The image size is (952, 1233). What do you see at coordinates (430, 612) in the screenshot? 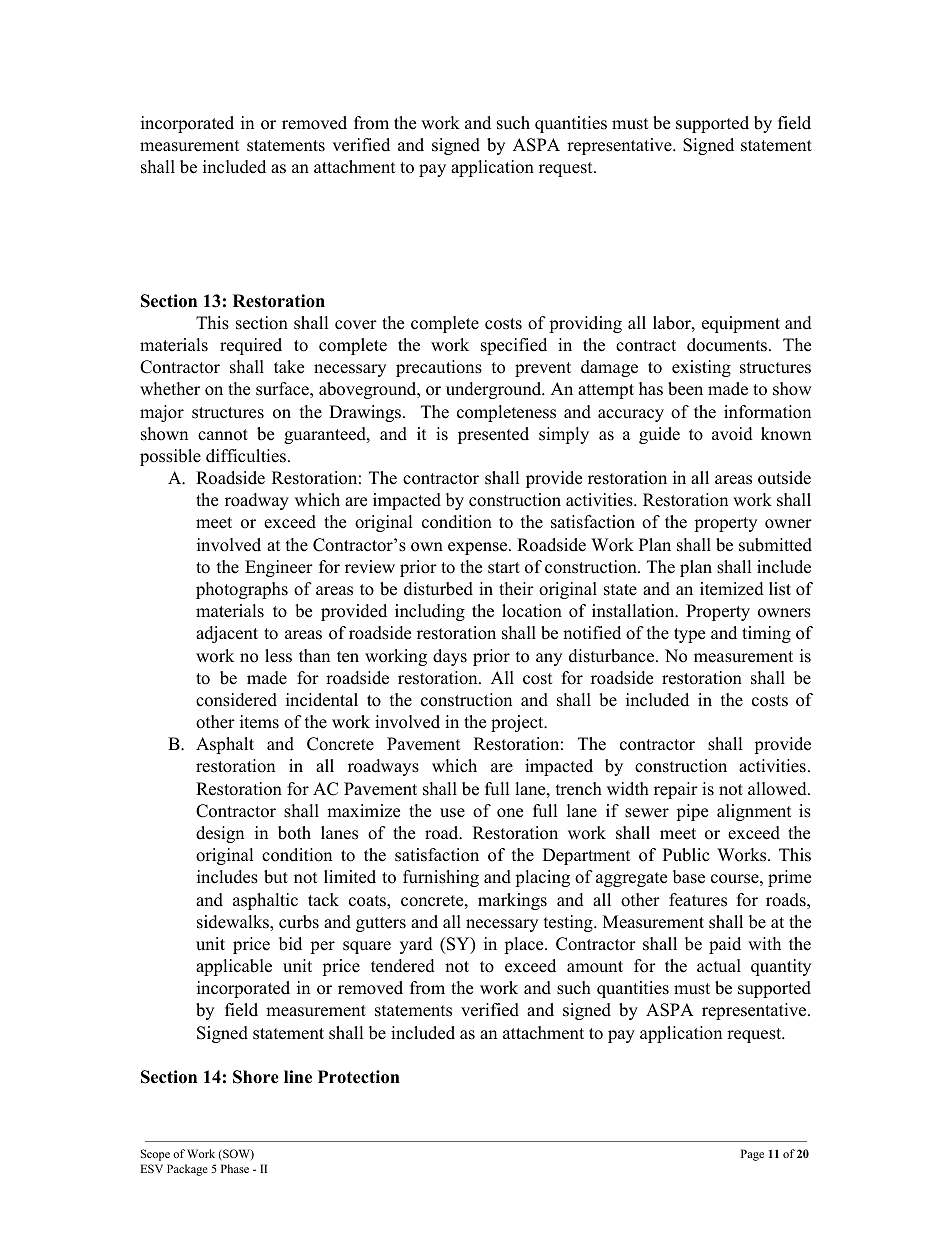
I see `including` at bounding box center [430, 612].
